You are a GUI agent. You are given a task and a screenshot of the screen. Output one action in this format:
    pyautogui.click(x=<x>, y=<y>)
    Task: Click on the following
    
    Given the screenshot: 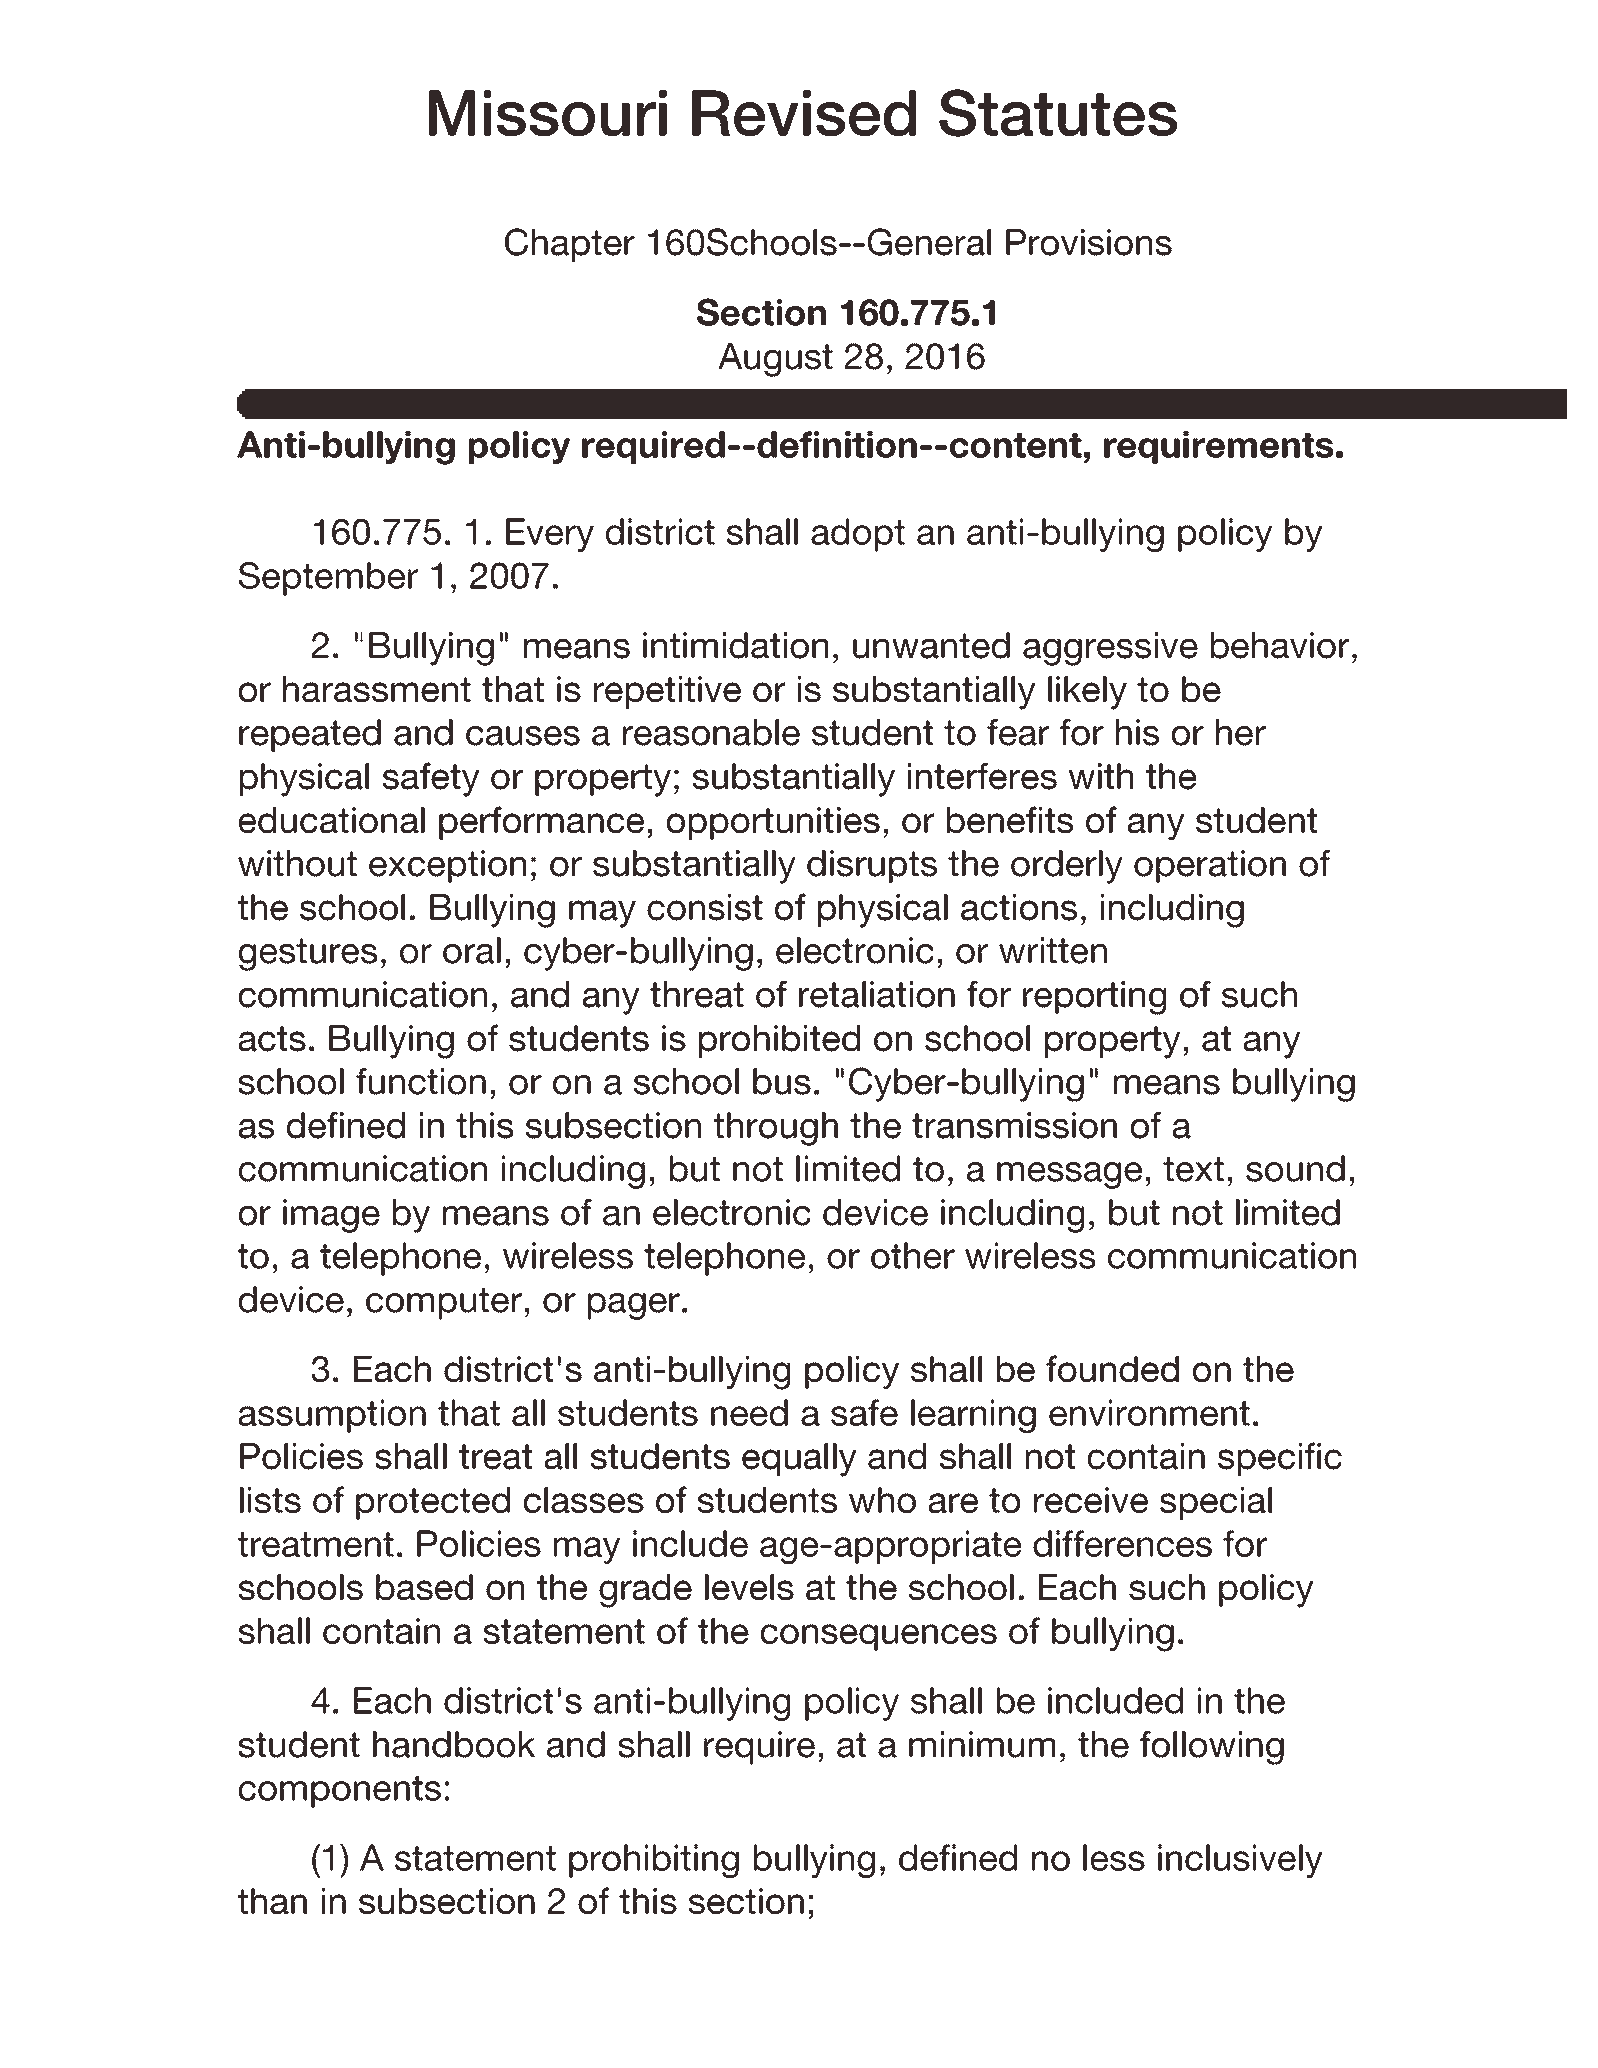 What is the action you would take?
    pyautogui.click(x=1212, y=1748)
